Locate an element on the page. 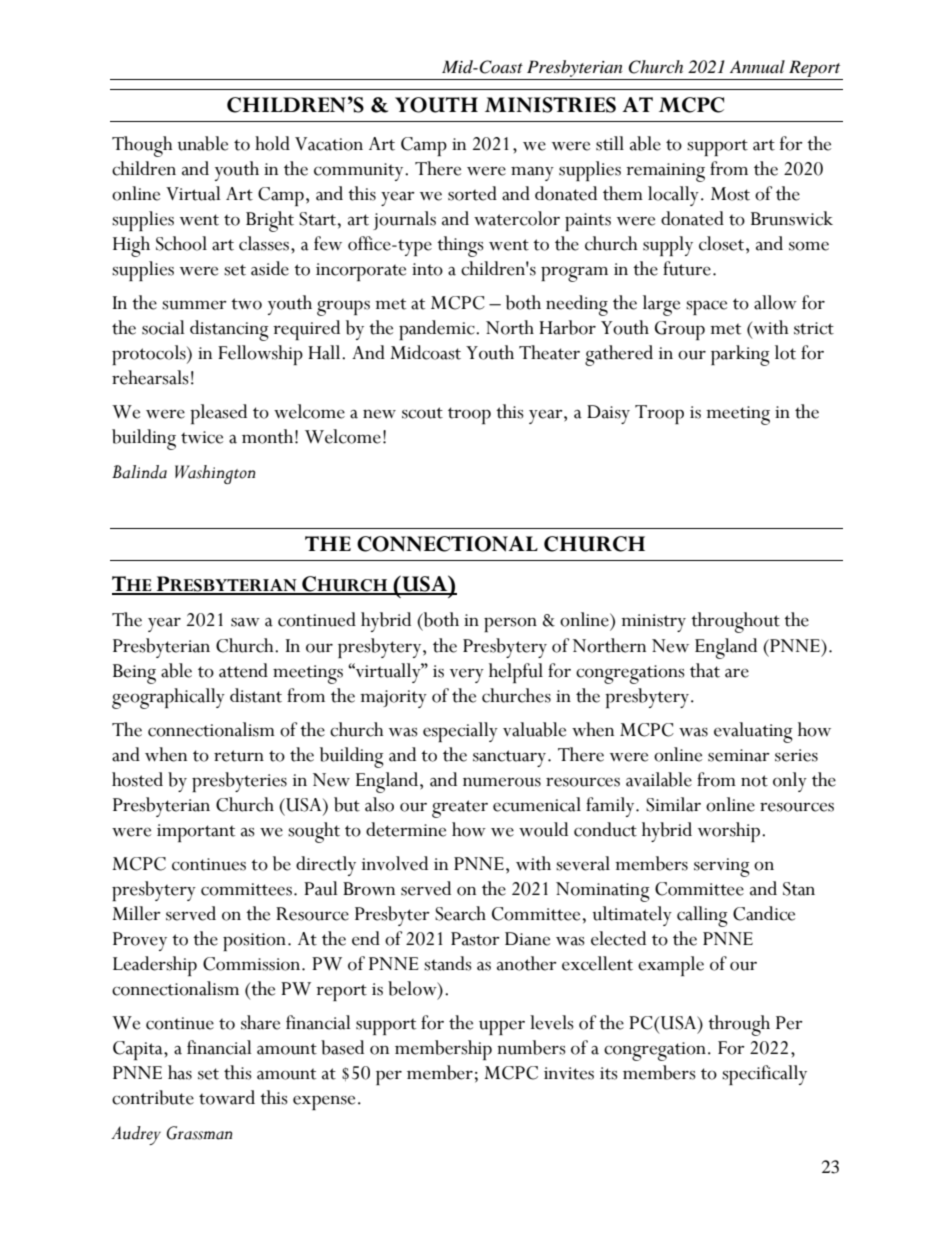 The width and height of the page is (952, 1233). toward is located at coordinates (227, 1097).
